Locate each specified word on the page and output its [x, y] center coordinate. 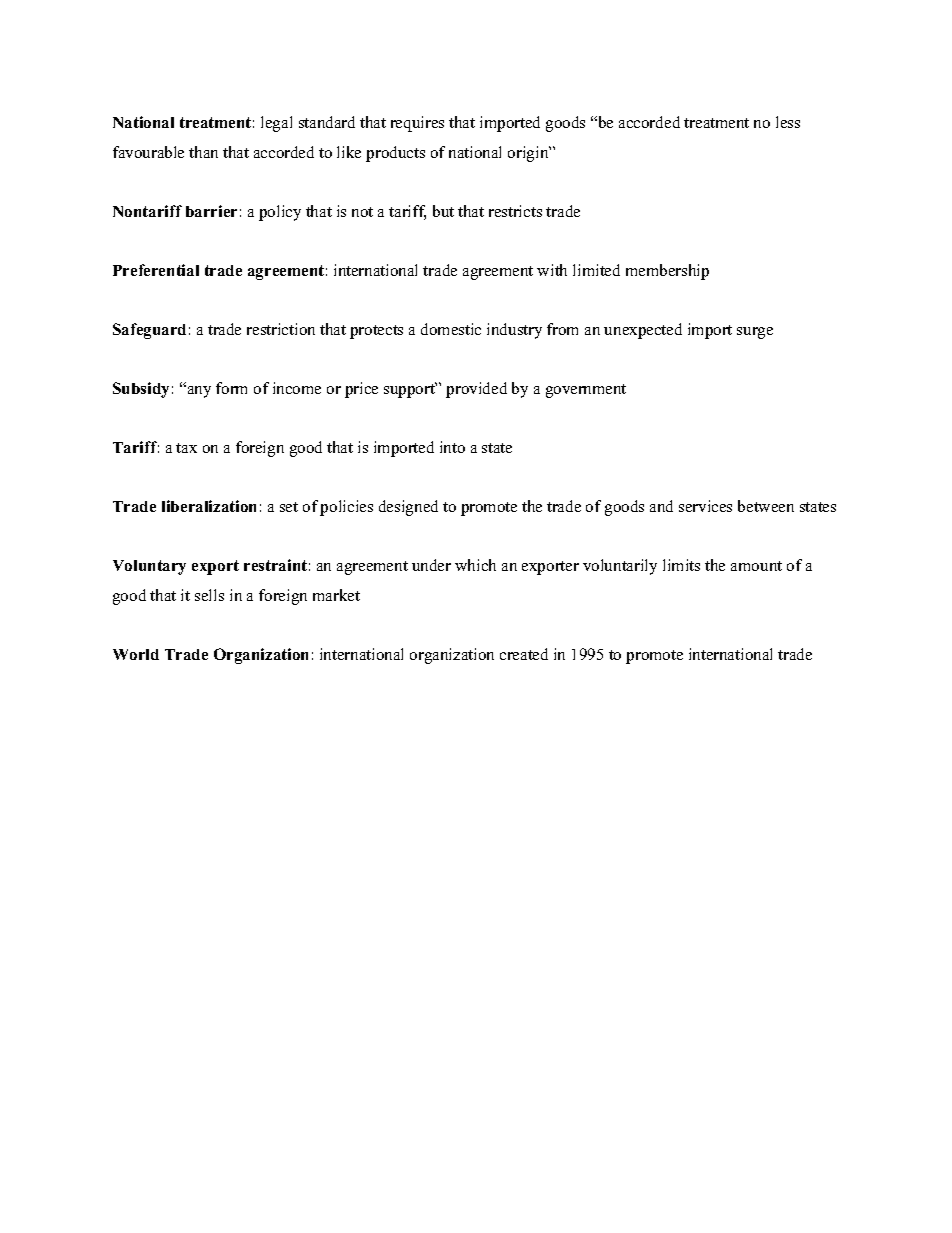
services [705, 506]
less [788, 122]
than [203, 152]
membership [667, 272]
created [524, 654]
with [552, 270]
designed [408, 508]
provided [476, 390]
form [231, 388]
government [586, 391]
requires [417, 124]
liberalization [209, 506]
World [136, 654]
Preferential [156, 270]
